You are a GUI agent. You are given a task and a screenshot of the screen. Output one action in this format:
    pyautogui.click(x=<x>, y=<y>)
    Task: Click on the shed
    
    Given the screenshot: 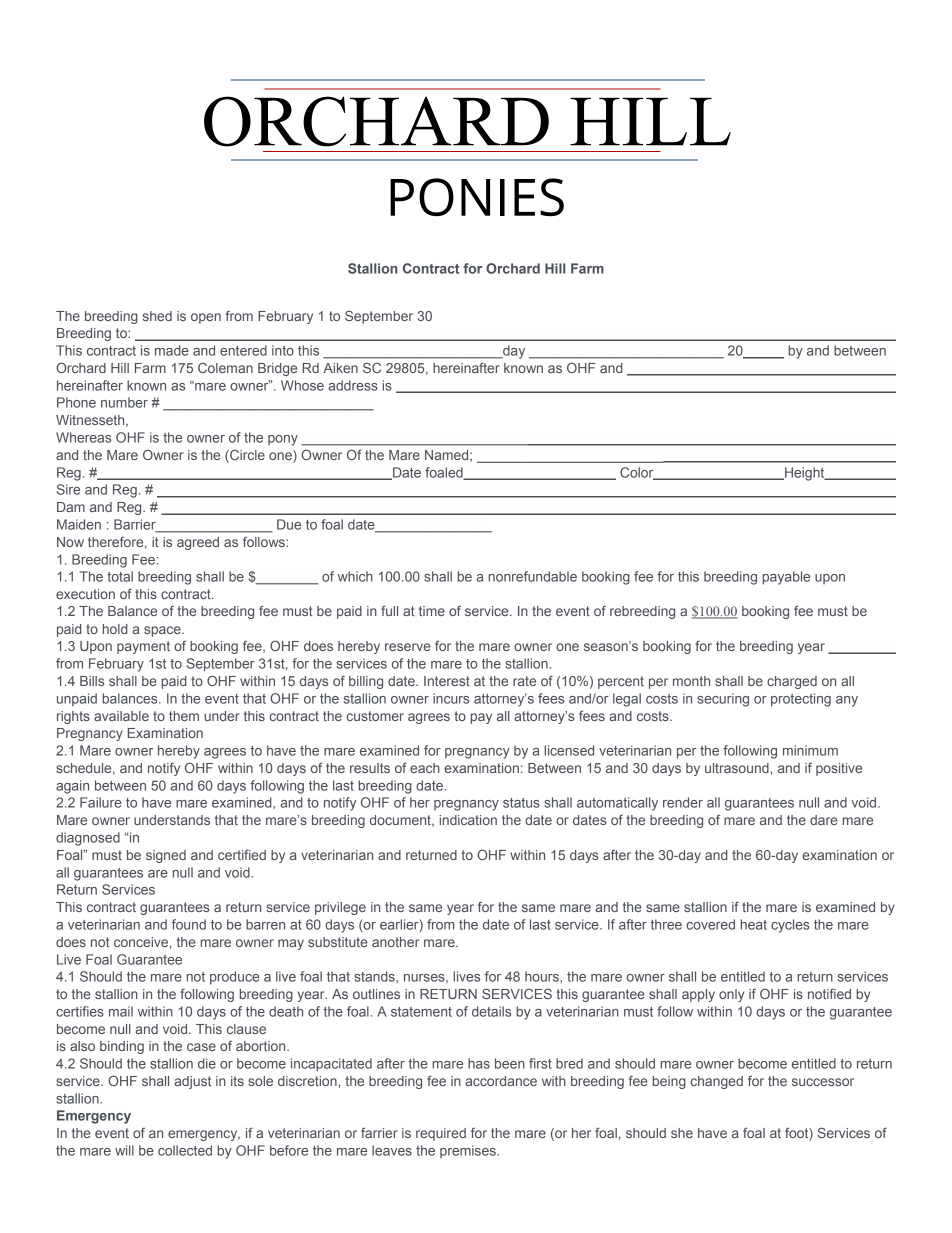 What is the action you would take?
    pyautogui.click(x=157, y=316)
